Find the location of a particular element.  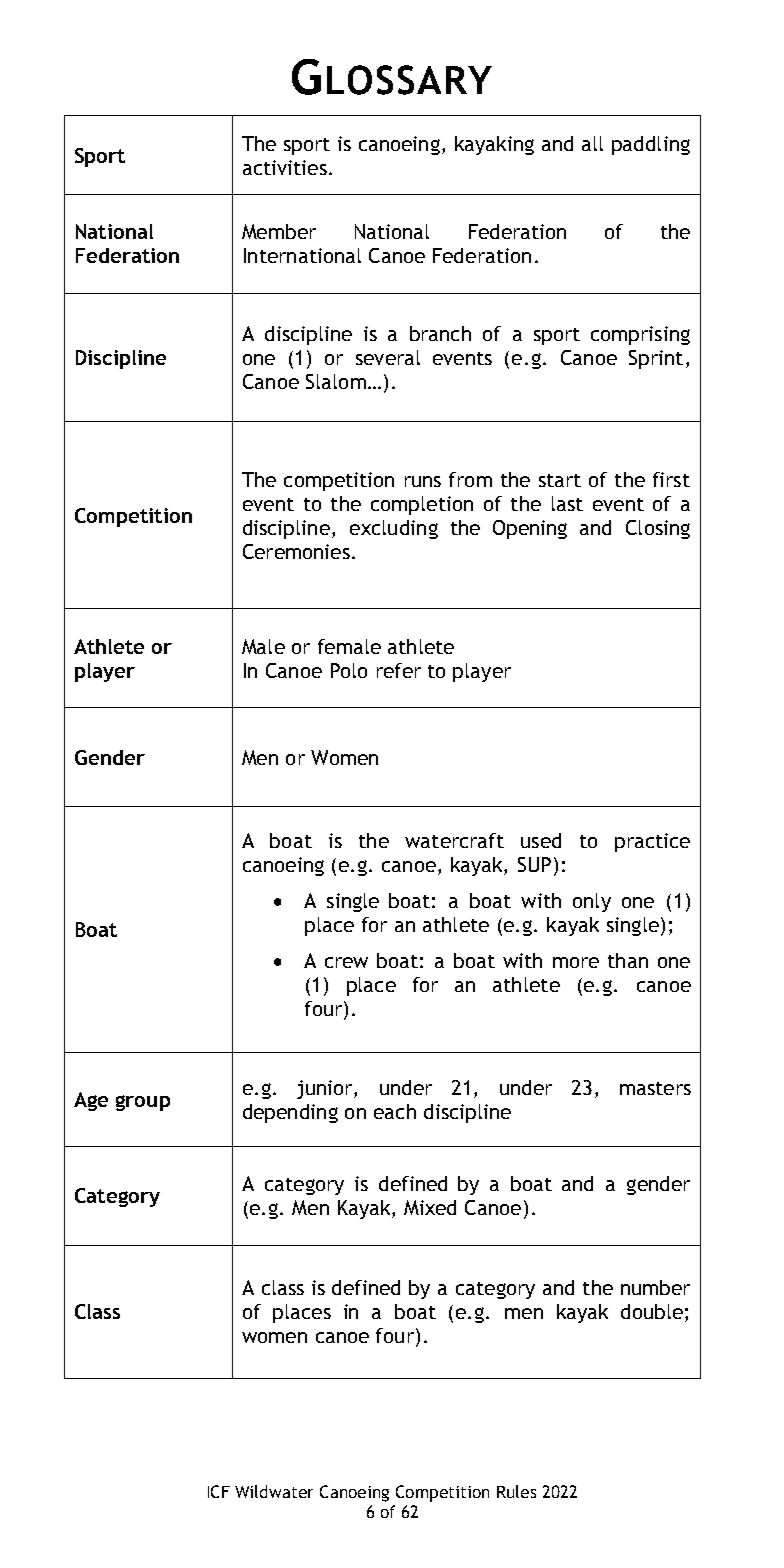

Ceremonies is located at coordinates (296, 551).
